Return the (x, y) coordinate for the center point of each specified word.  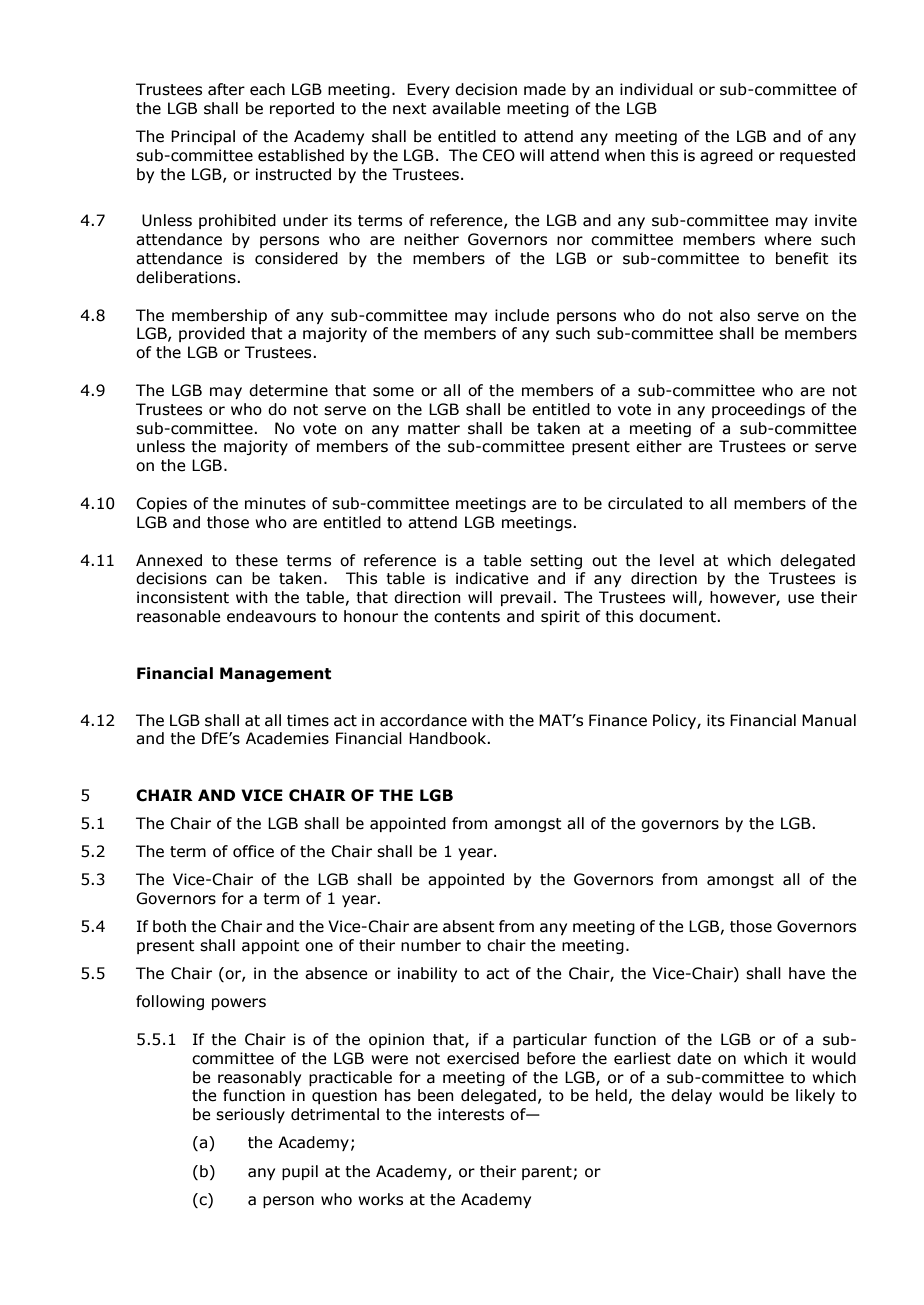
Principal (203, 137)
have (807, 973)
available (466, 108)
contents (467, 617)
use (801, 599)
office (253, 851)
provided (212, 334)
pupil (300, 1172)
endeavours (271, 616)
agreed (726, 156)
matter (434, 429)
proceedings (758, 410)
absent (469, 926)
